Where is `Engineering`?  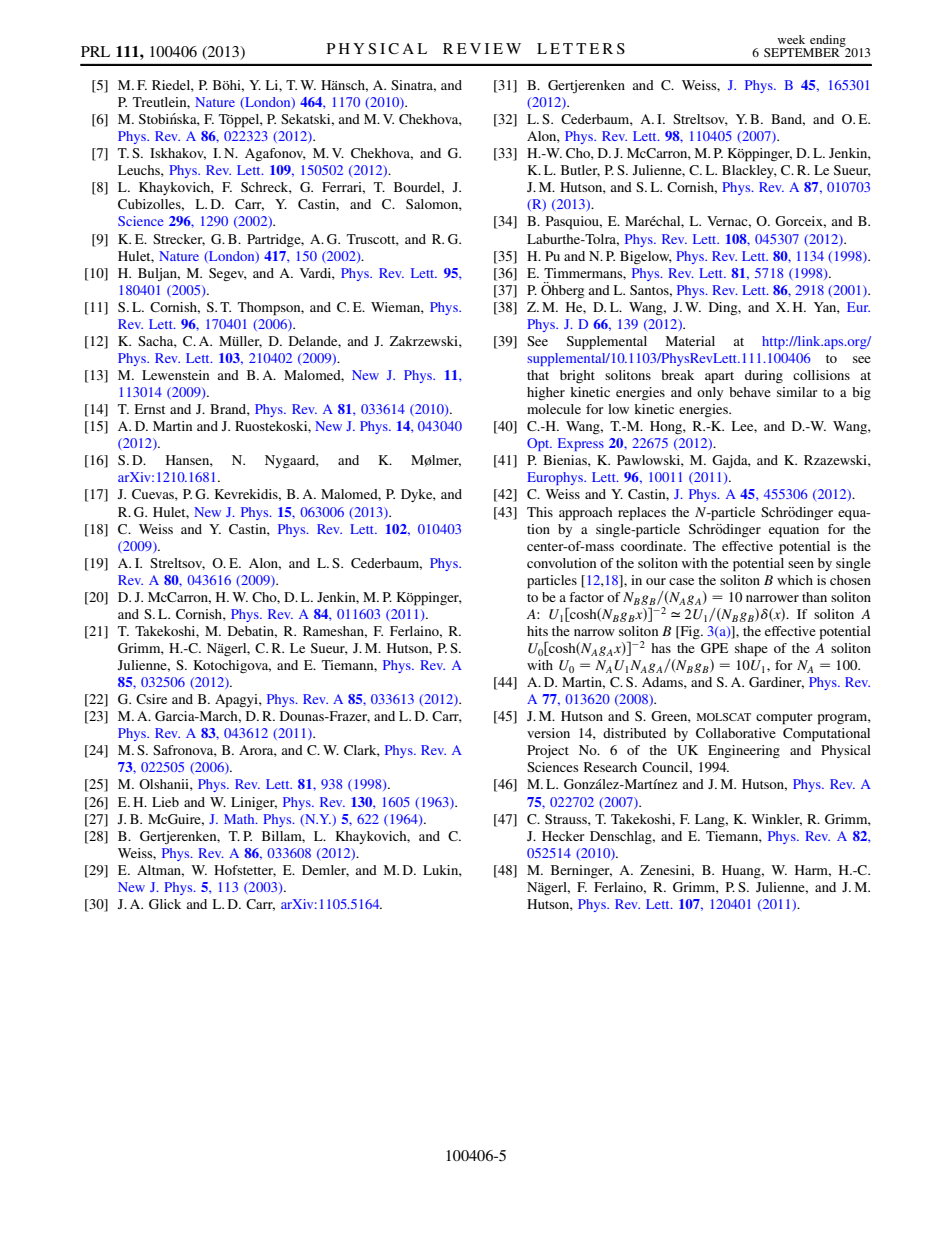 Engineering is located at coordinates (744, 751).
